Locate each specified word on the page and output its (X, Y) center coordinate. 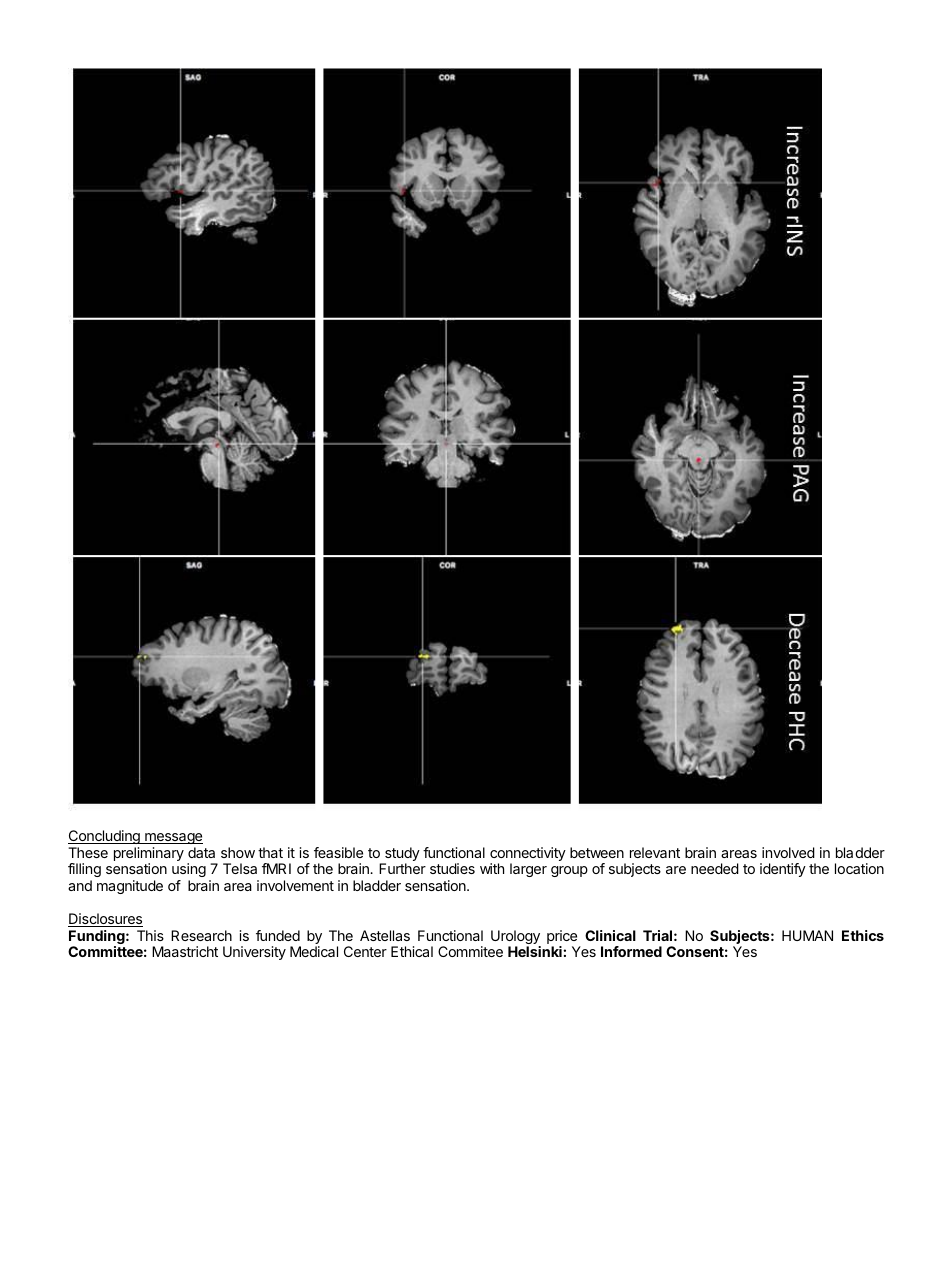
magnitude (130, 887)
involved (788, 852)
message (173, 838)
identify (783, 870)
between (597, 852)
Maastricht (185, 951)
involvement (295, 885)
